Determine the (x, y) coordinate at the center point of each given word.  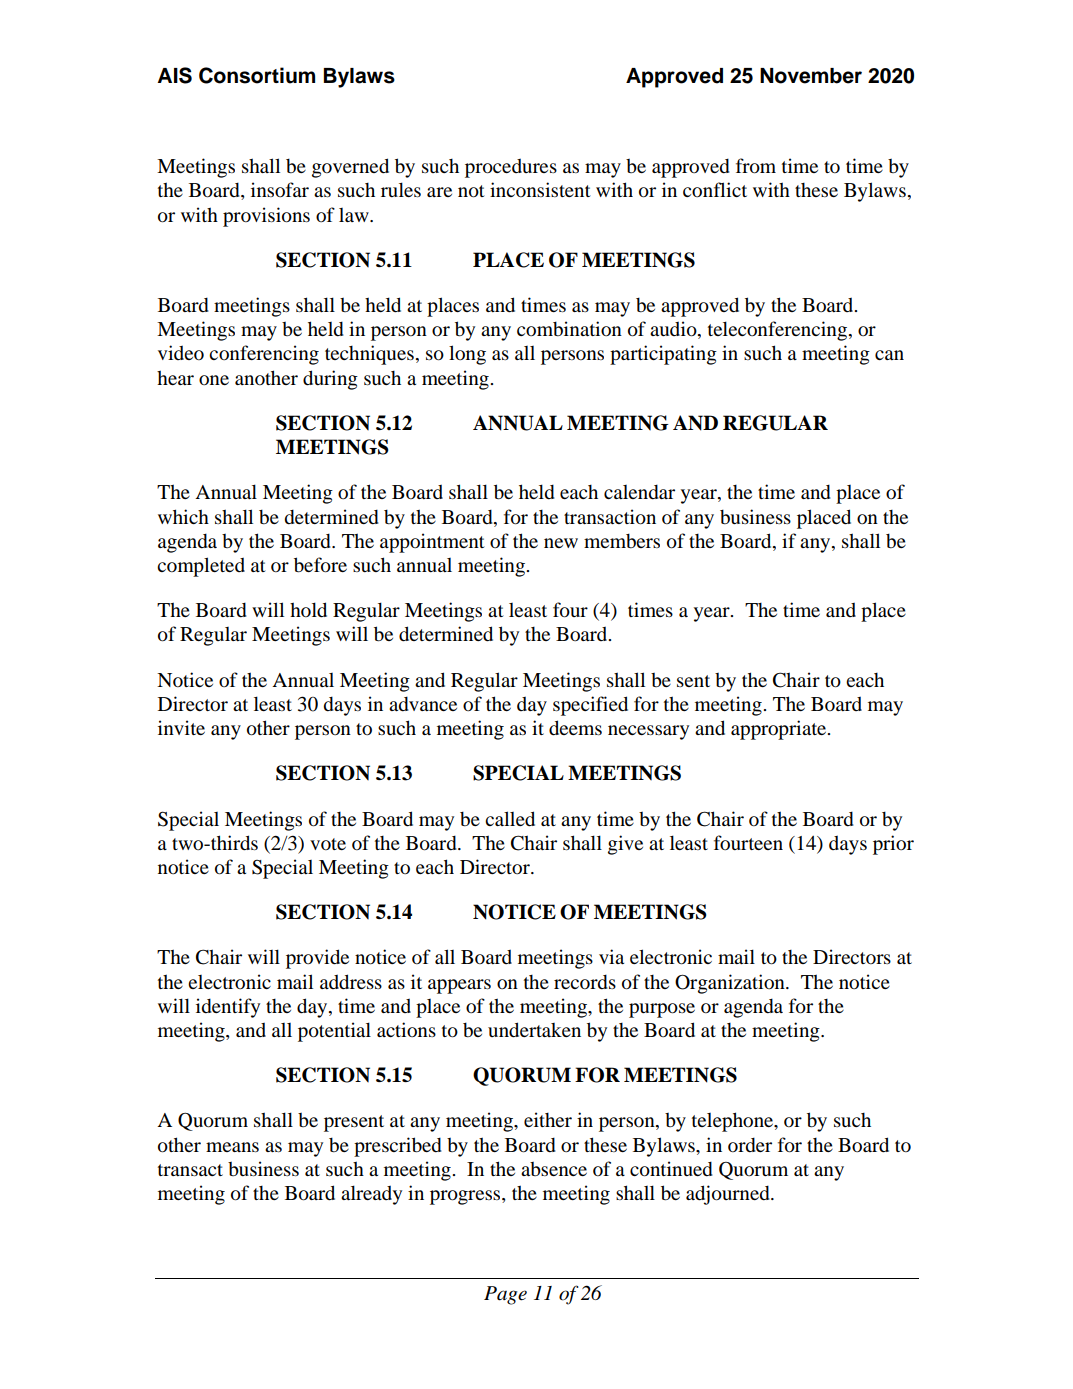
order (750, 1145)
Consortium (257, 75)
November (811, 76)
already (371, 1195)
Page (505, 1295)
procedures (511, 168)
